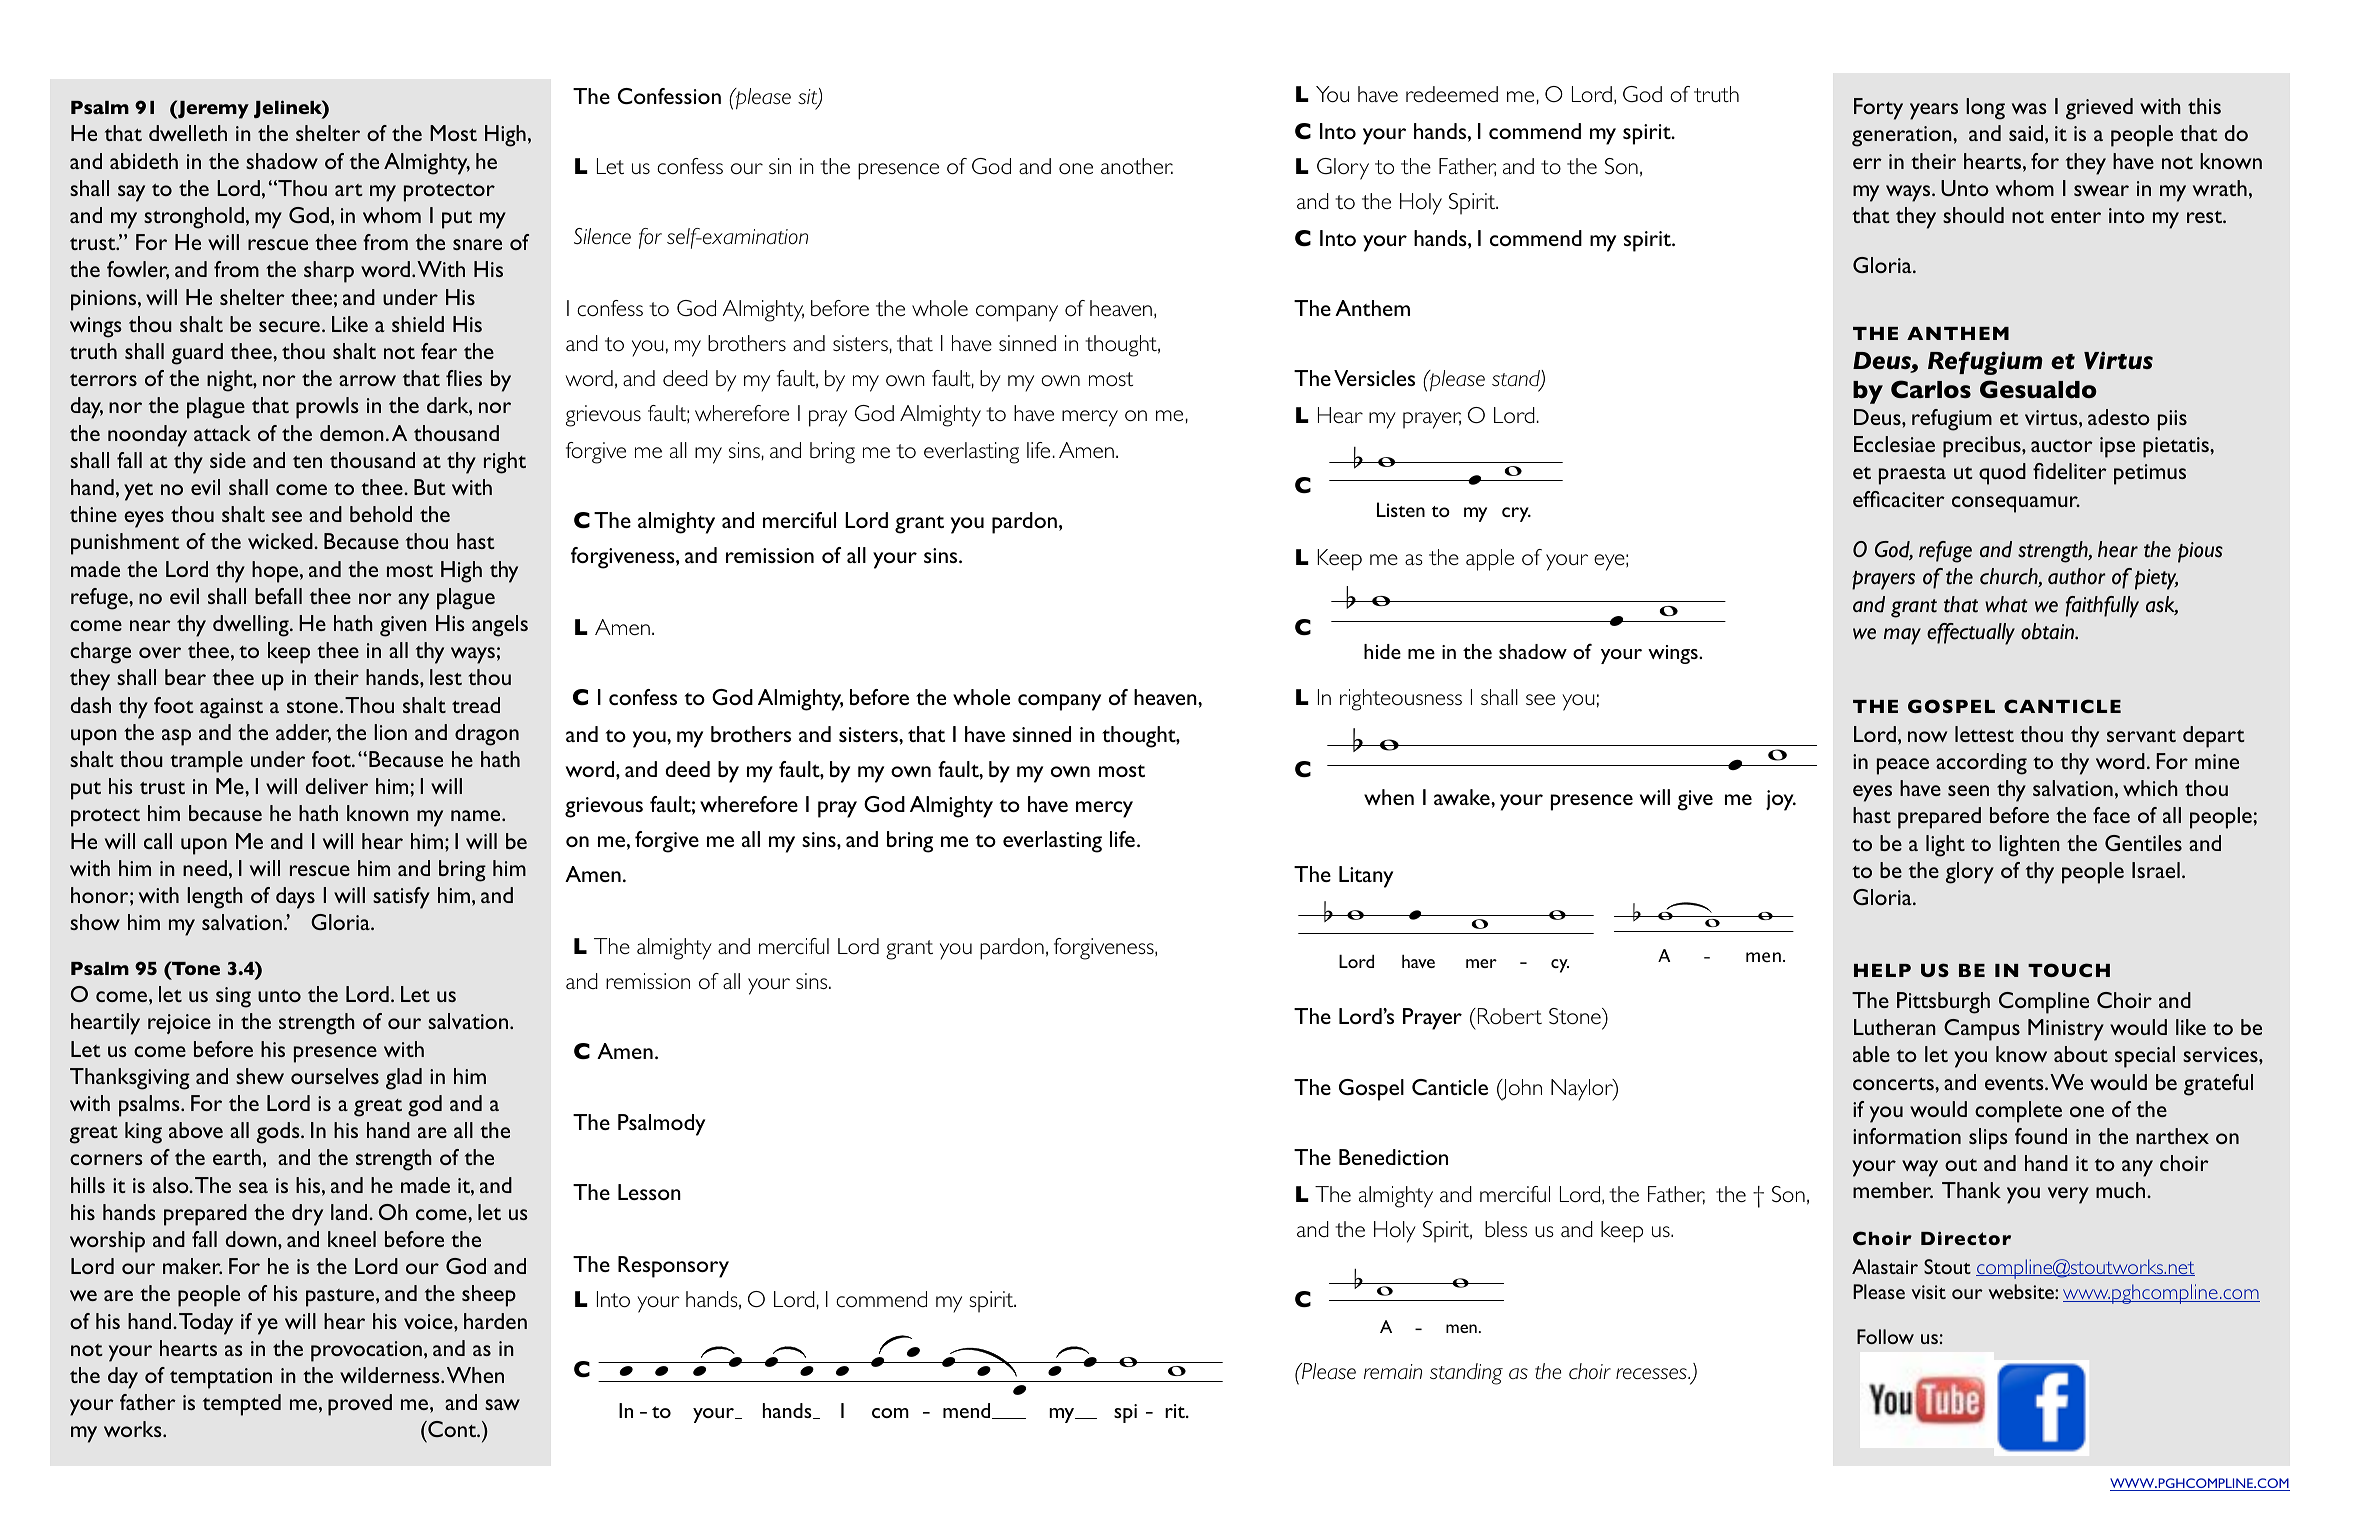  Describe the element at coordinates (1393, 1371) in the page. I see `remain` at that location.
